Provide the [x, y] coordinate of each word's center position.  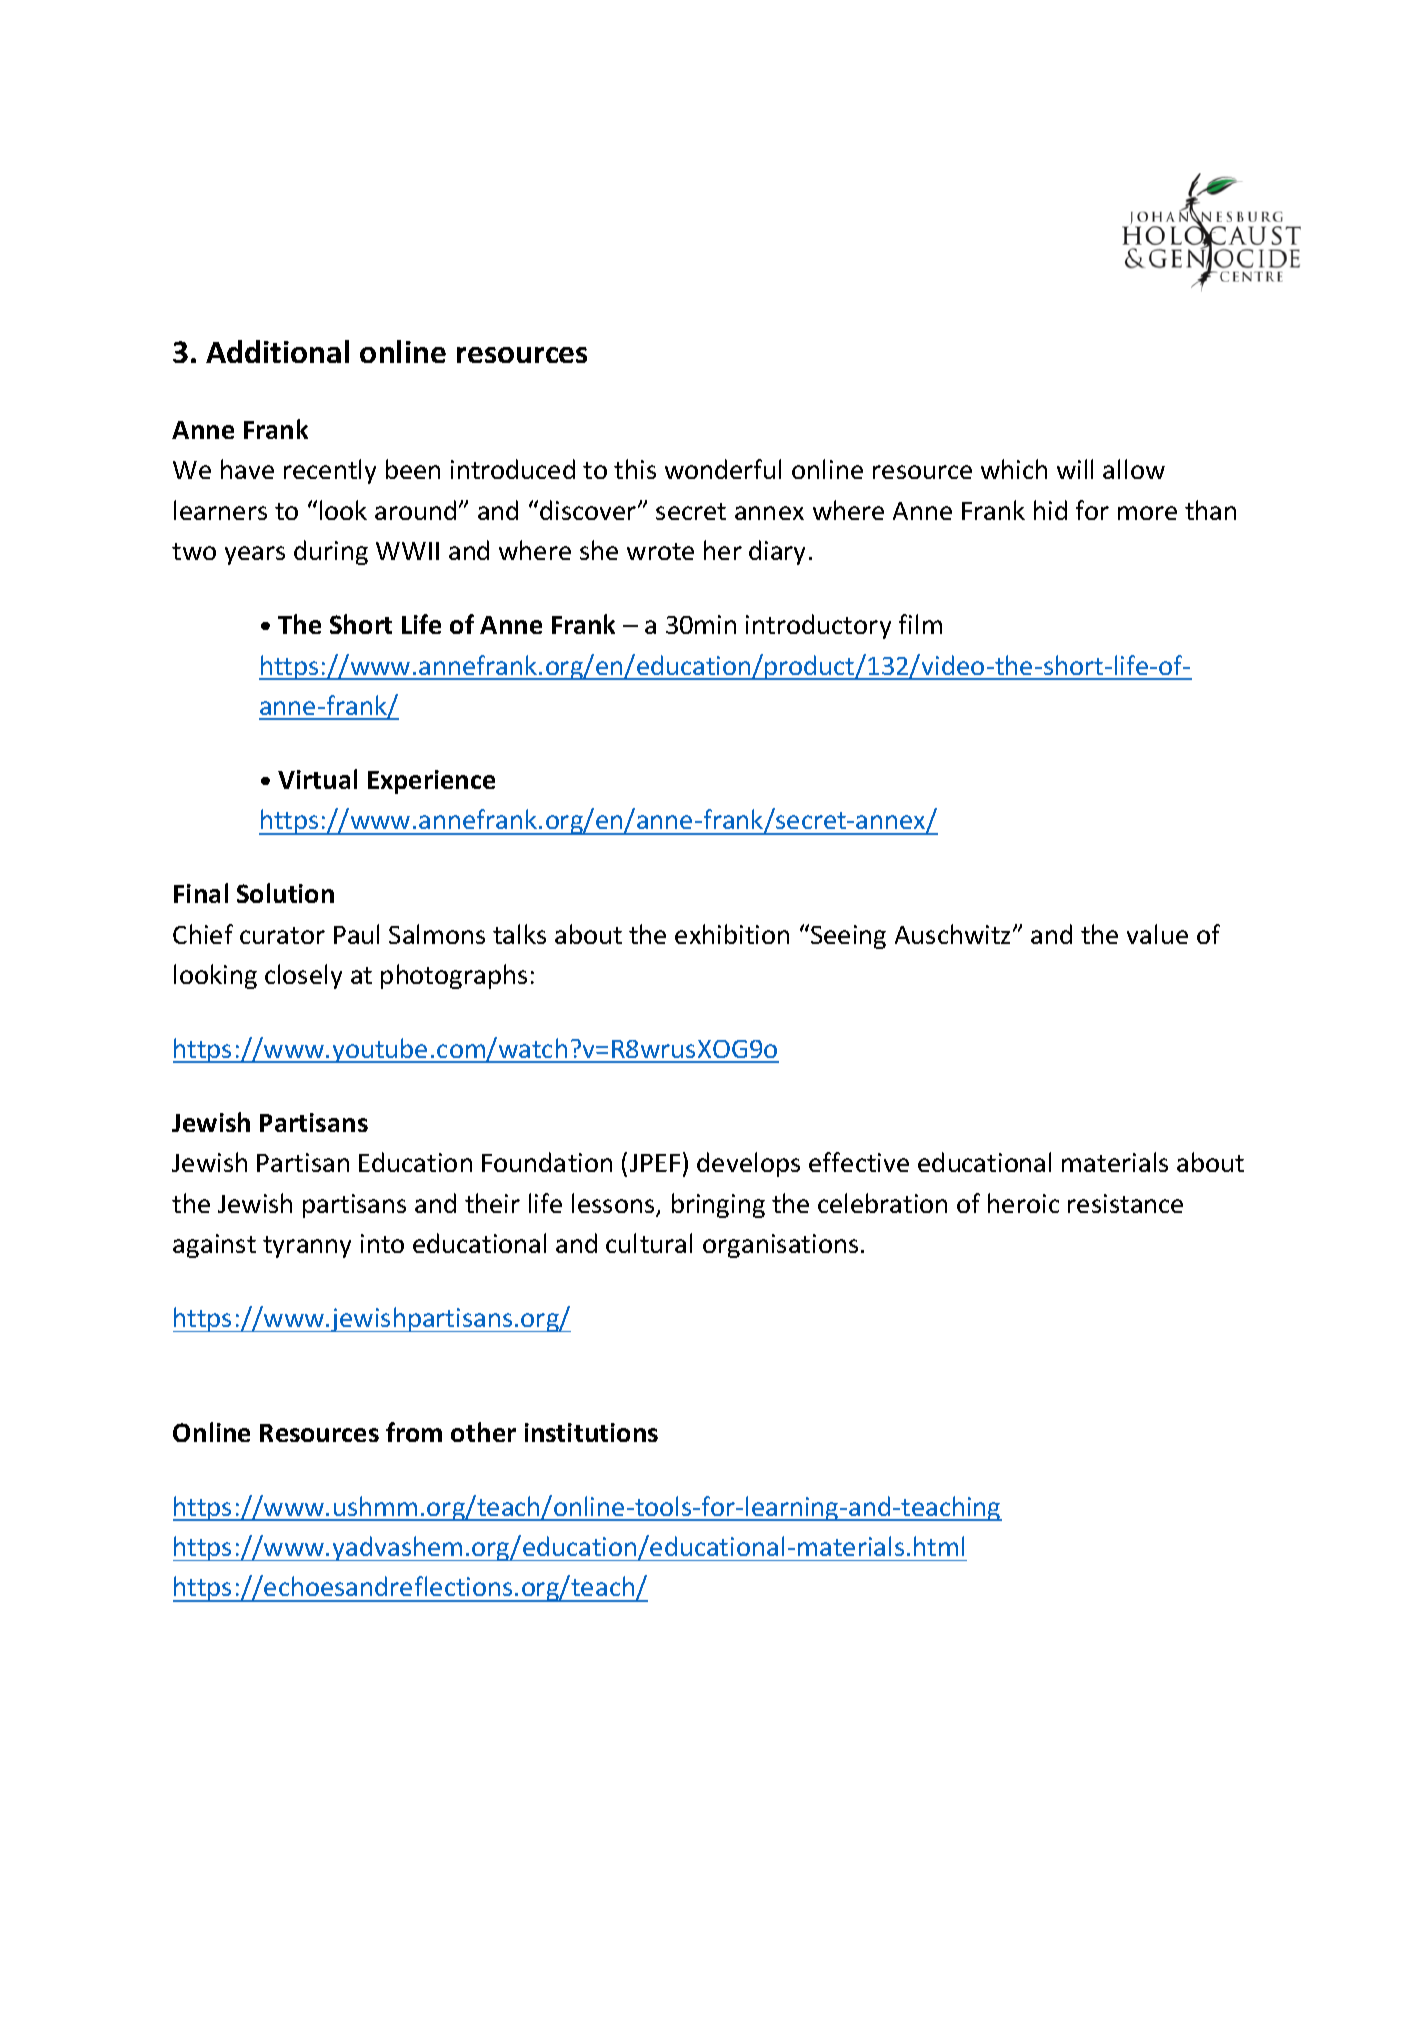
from [414, 1432]
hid [1050, 510]
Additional [277, 351]
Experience [431, 782]
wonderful [723, 469]
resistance [1125, 1203]
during [331, 552]
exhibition [732, 934]
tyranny [307, 1247]
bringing [718, 1205]
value [1157, 934]
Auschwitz [954, 934]
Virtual [317, 779]
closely [303, 976]
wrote [660, 551]
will [1075, 469]
